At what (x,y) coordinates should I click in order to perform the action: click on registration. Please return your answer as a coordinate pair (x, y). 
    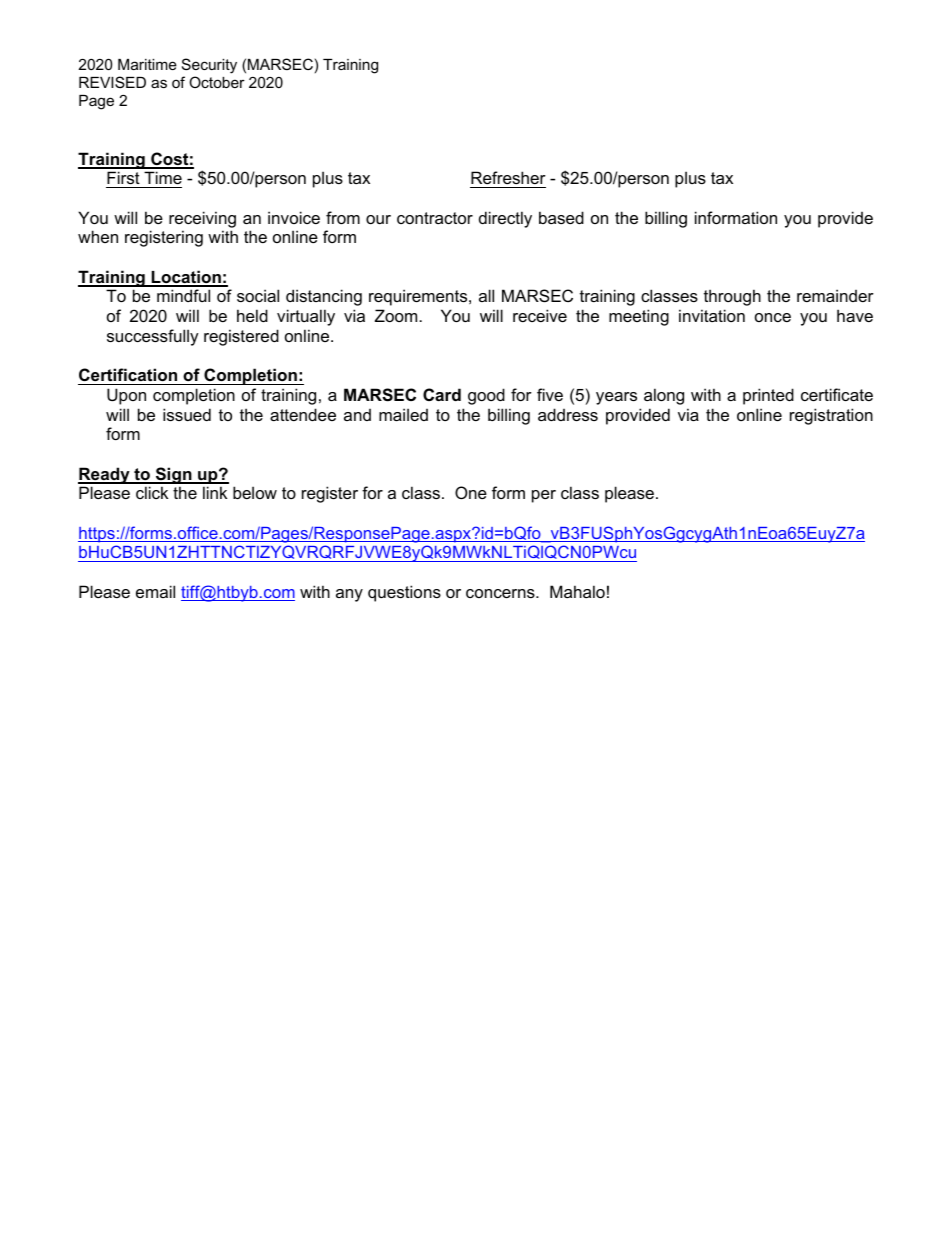
    Looking at the image, I should click on (831, 416).
